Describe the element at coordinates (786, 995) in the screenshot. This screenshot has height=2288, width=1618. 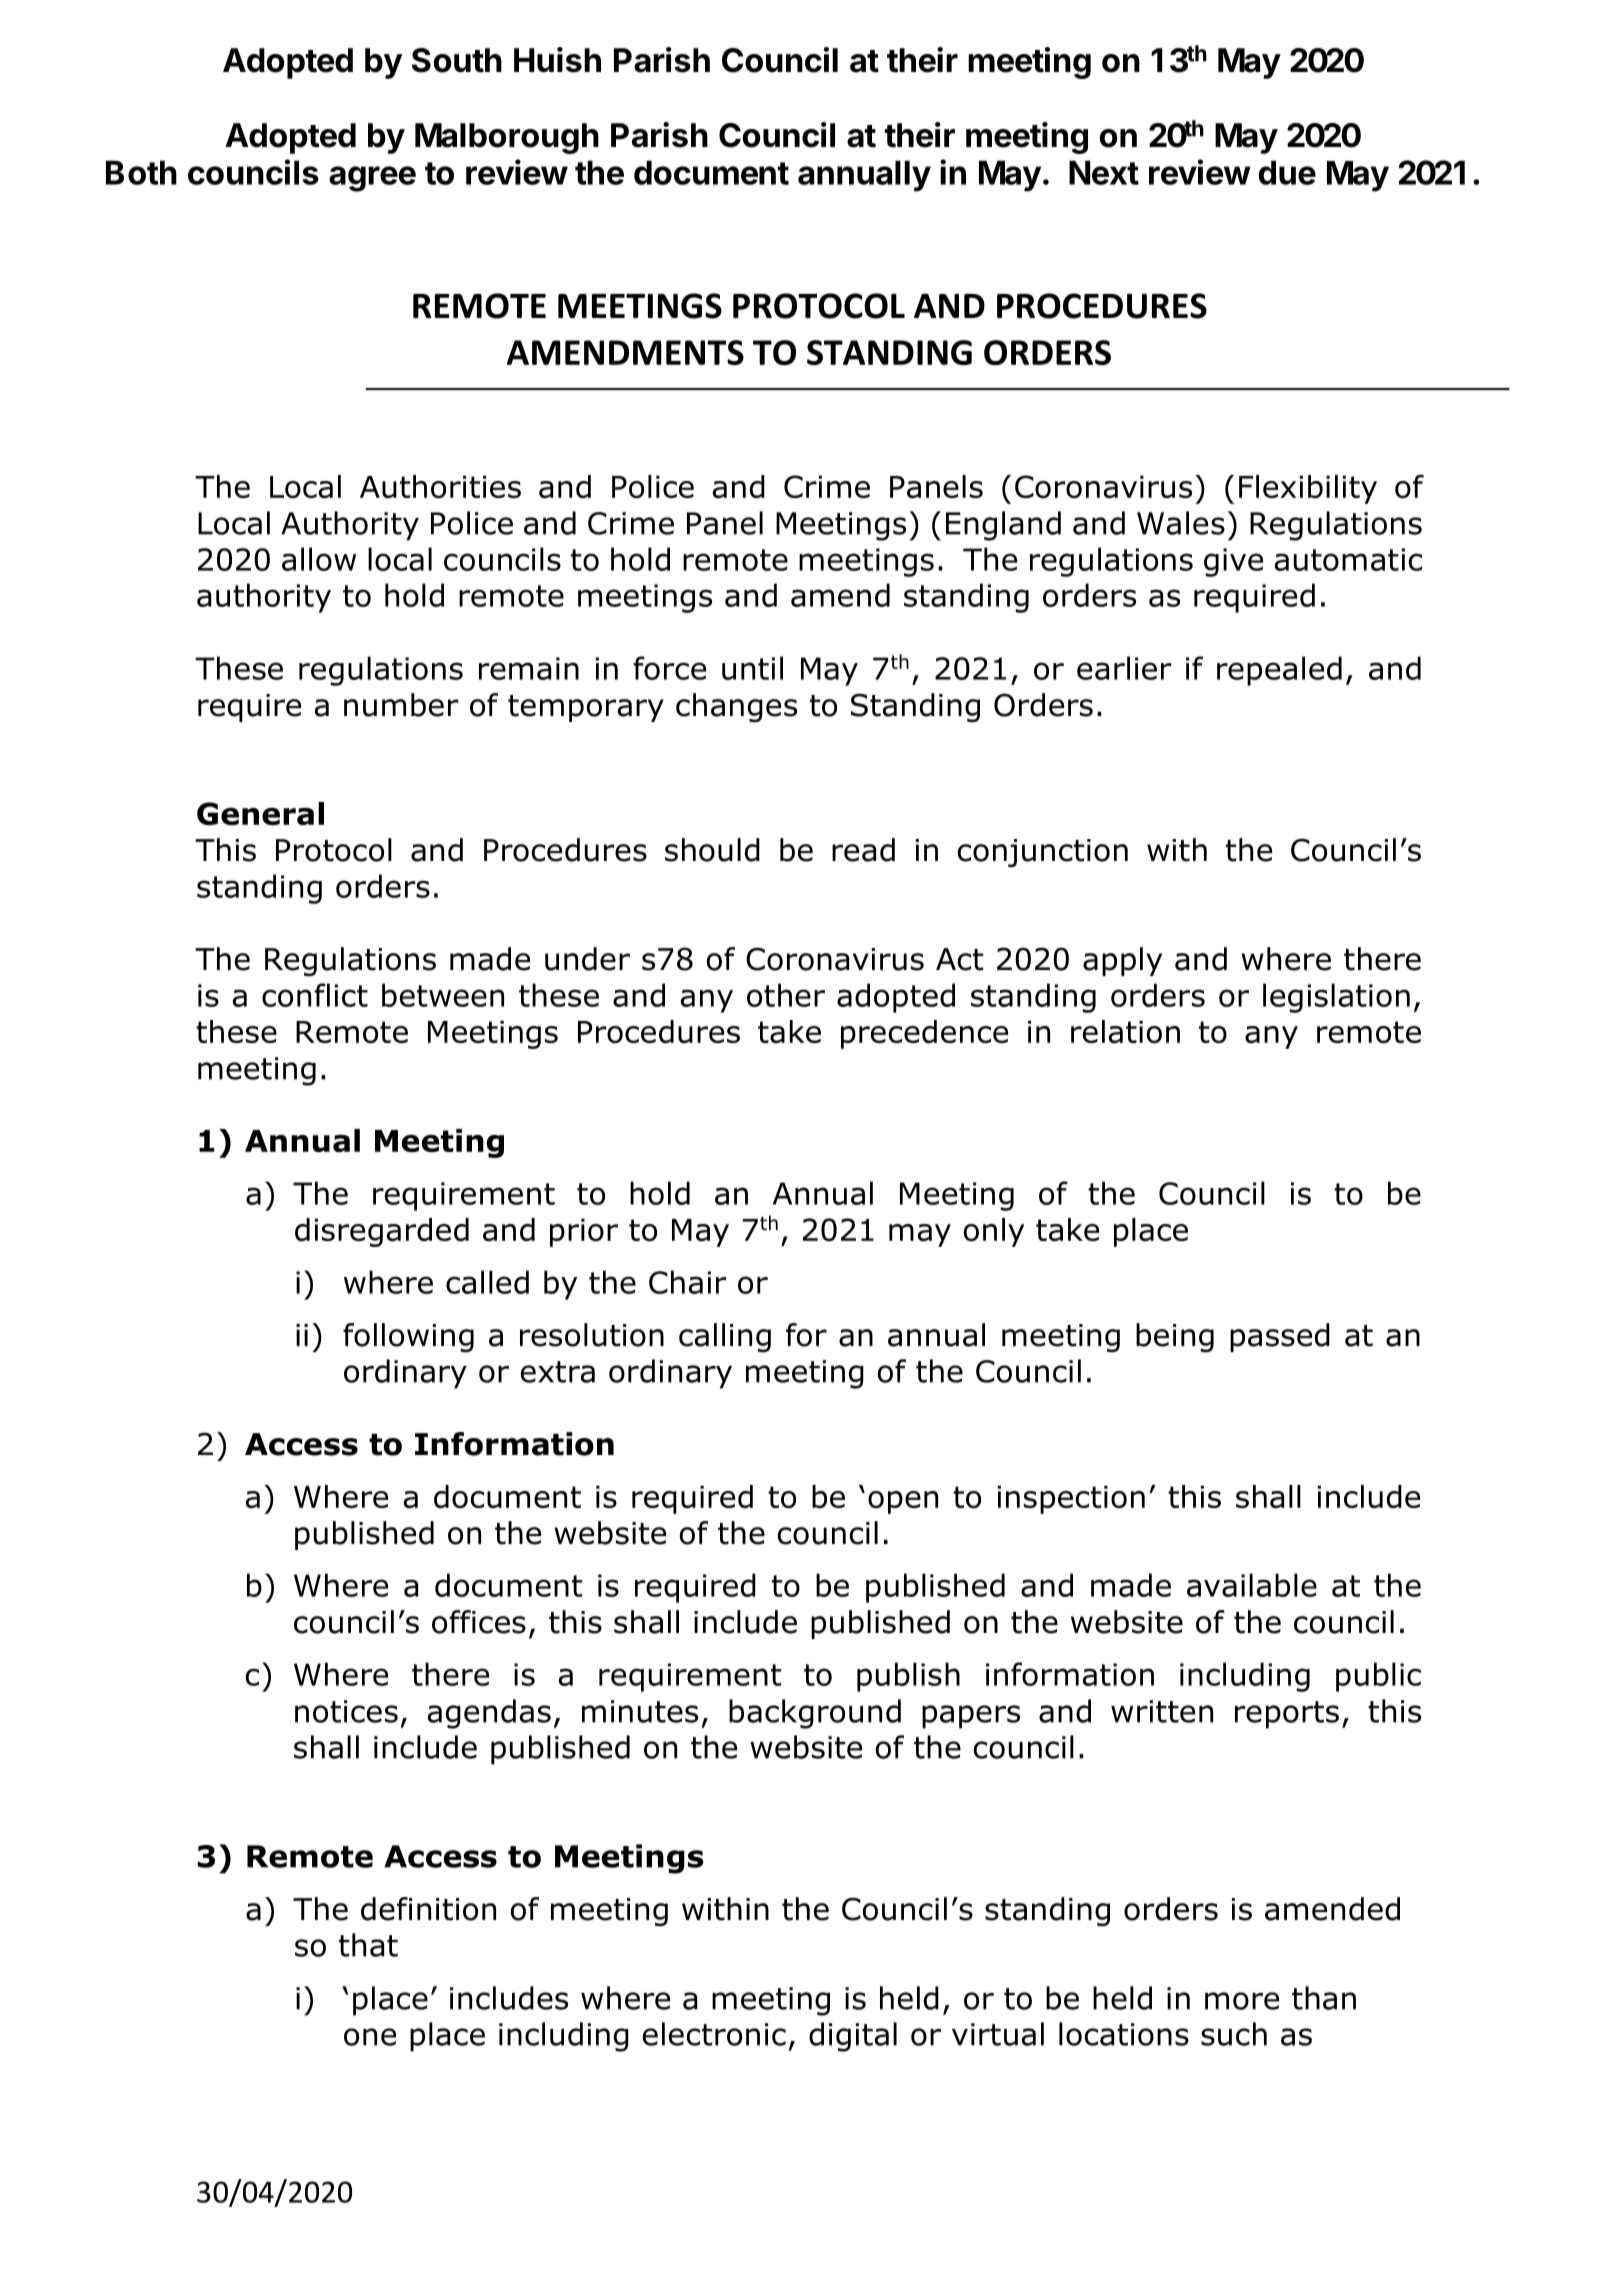
I see `other` at that location.
